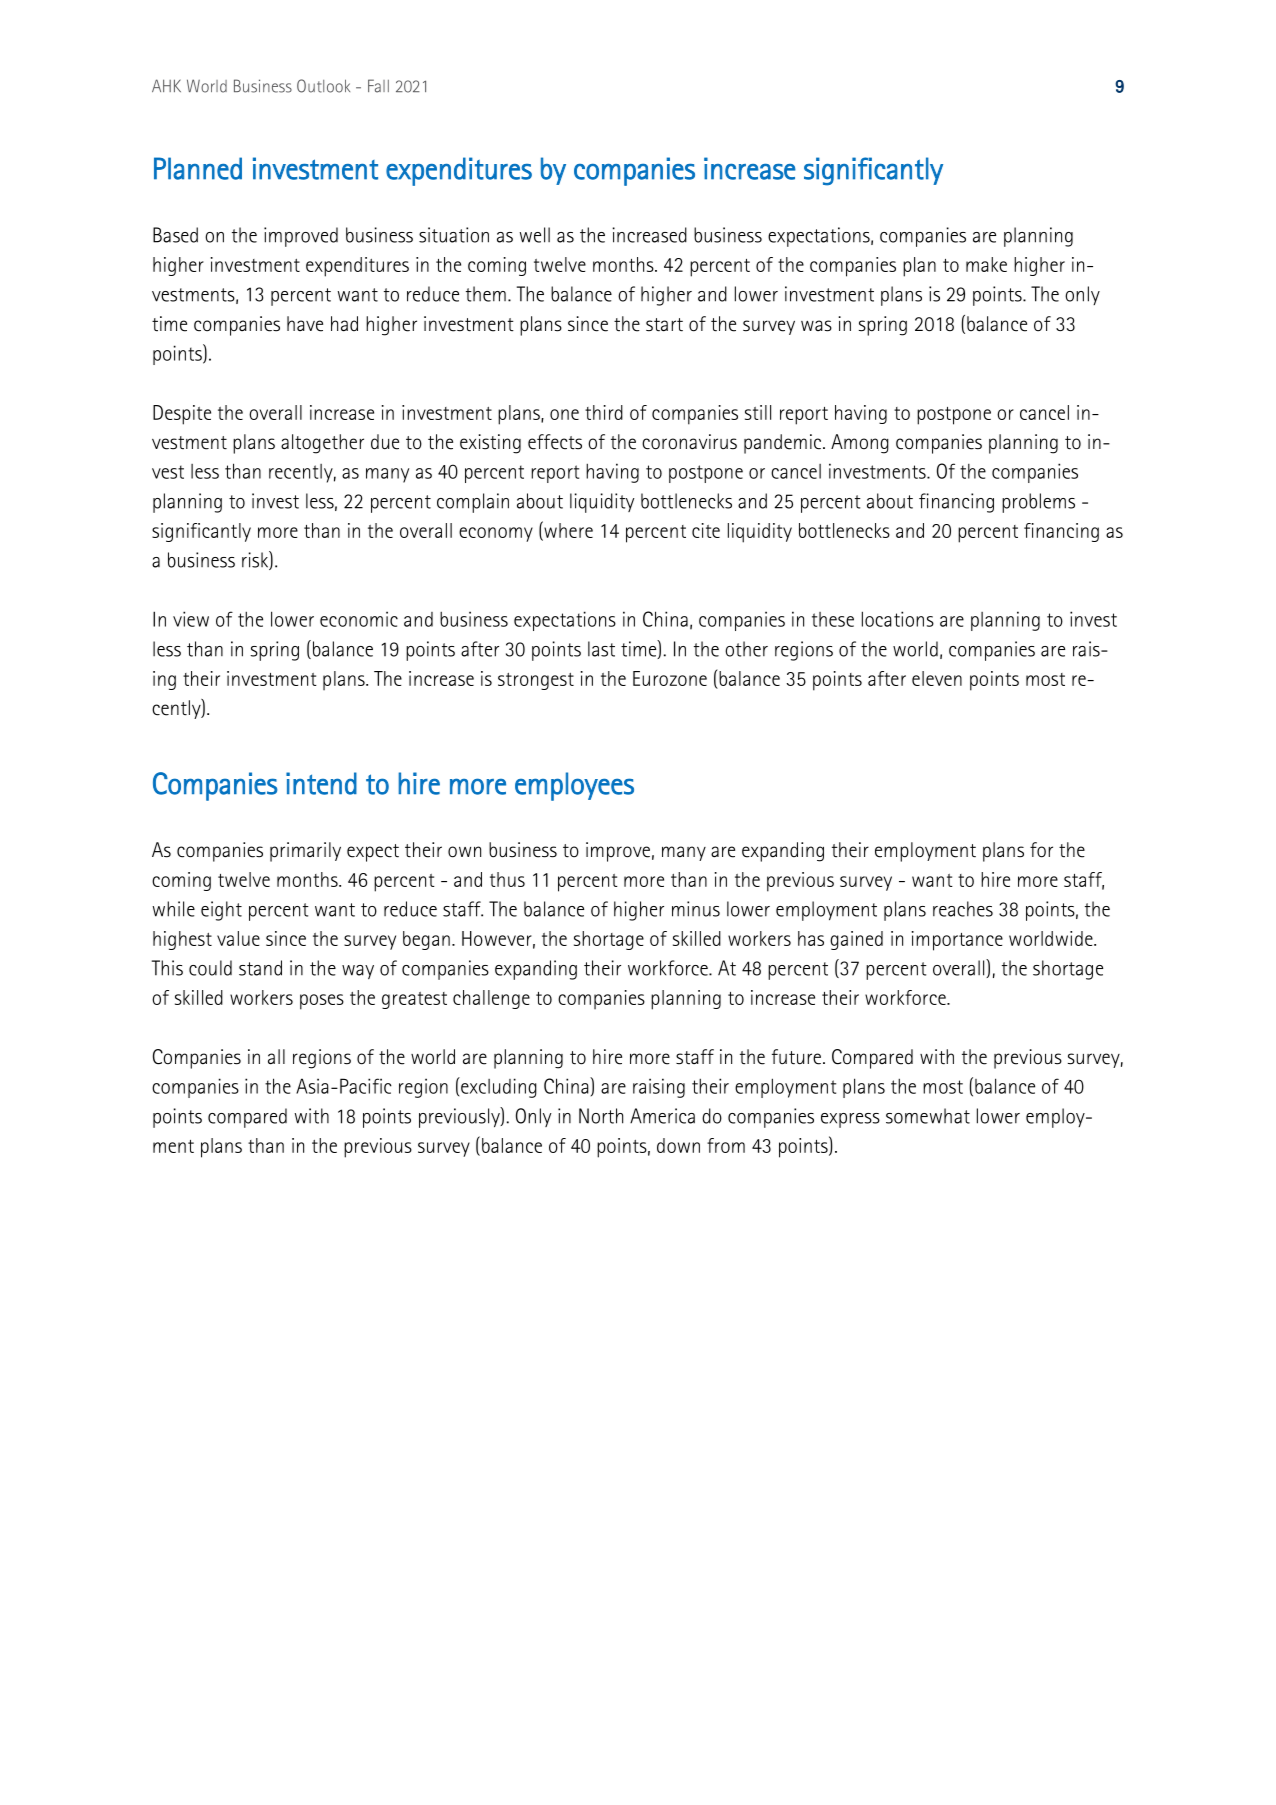 The width and height of the image is (1276, 1805). What do you see at coordinates (536, 681) in the image?
I see `strongest` at bounding box center [536, 681].
